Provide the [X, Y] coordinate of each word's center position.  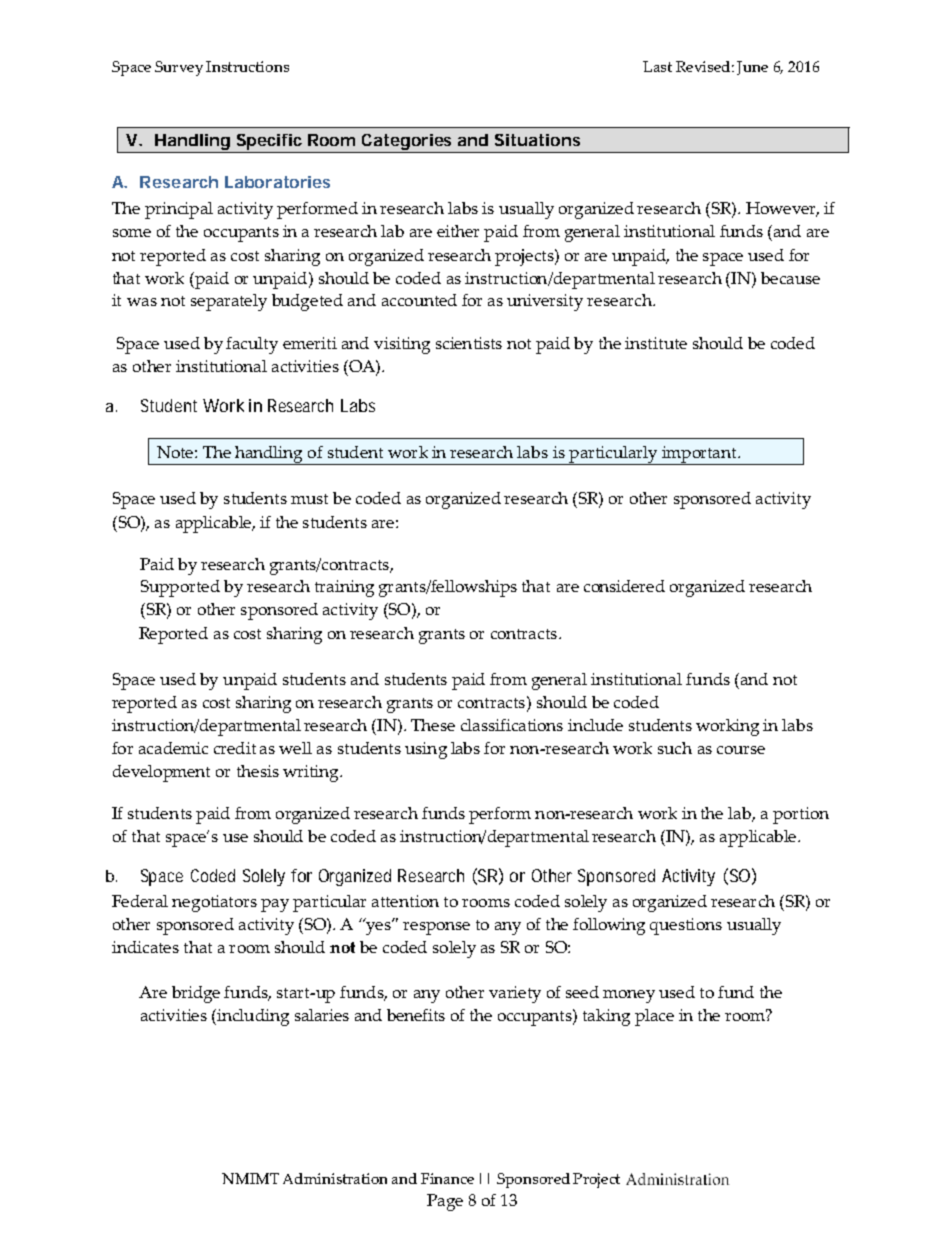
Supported [180, 588]
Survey [179, 68]
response [436, 928]
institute [656, 343]
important [699, 455]
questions [686, 926]
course [741, 750]
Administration [335, 1178]
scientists [469, 343]
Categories [408, 143]
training [344, 588]
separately [229, 302]
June [752, 68]
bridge [196, 994]
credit [235, 748]
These [433, 725]
